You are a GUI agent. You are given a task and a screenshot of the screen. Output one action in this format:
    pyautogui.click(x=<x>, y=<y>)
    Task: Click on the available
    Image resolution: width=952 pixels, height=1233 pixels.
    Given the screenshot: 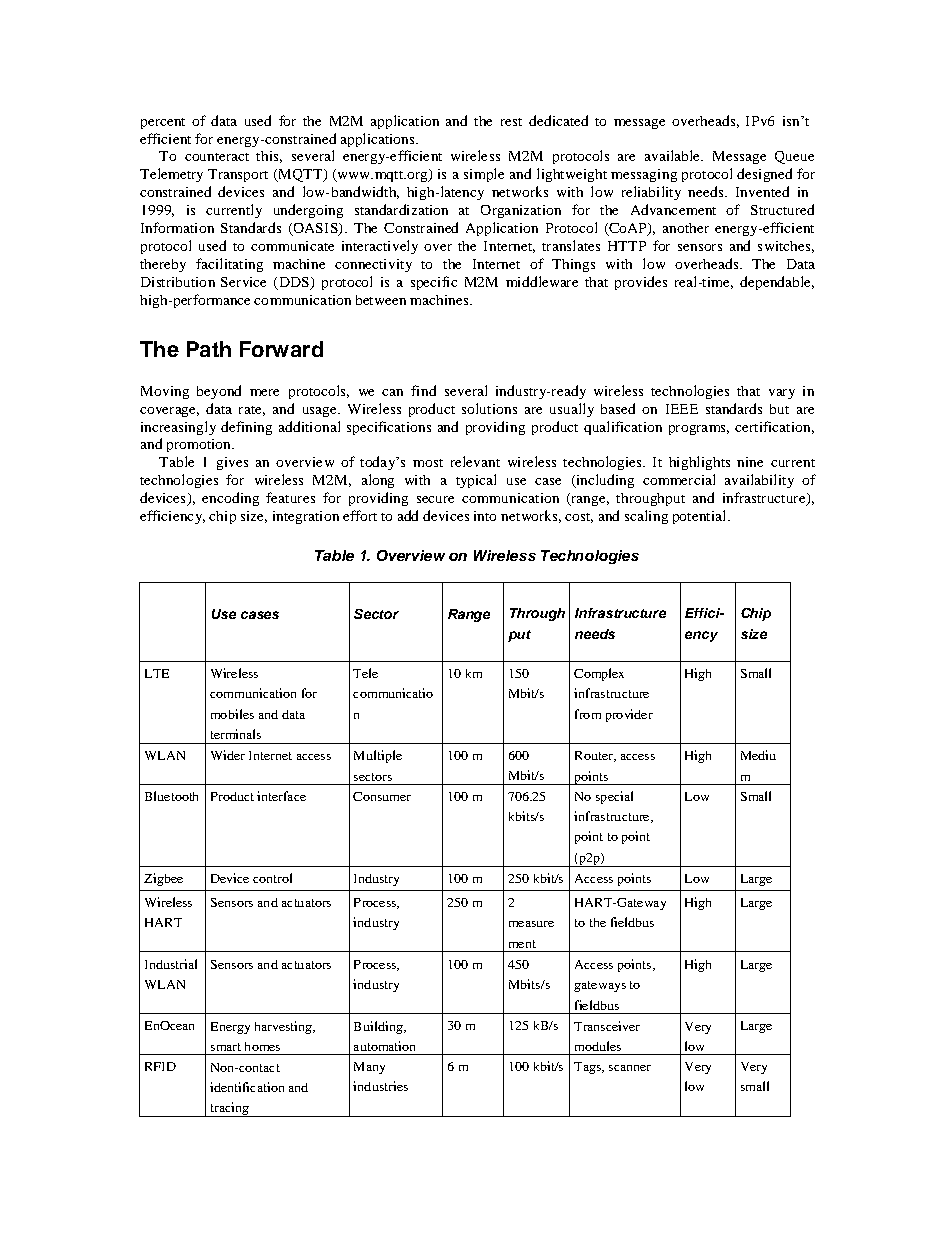 What is the action you would take?
    pyautogui.click(x=673, y=155)
